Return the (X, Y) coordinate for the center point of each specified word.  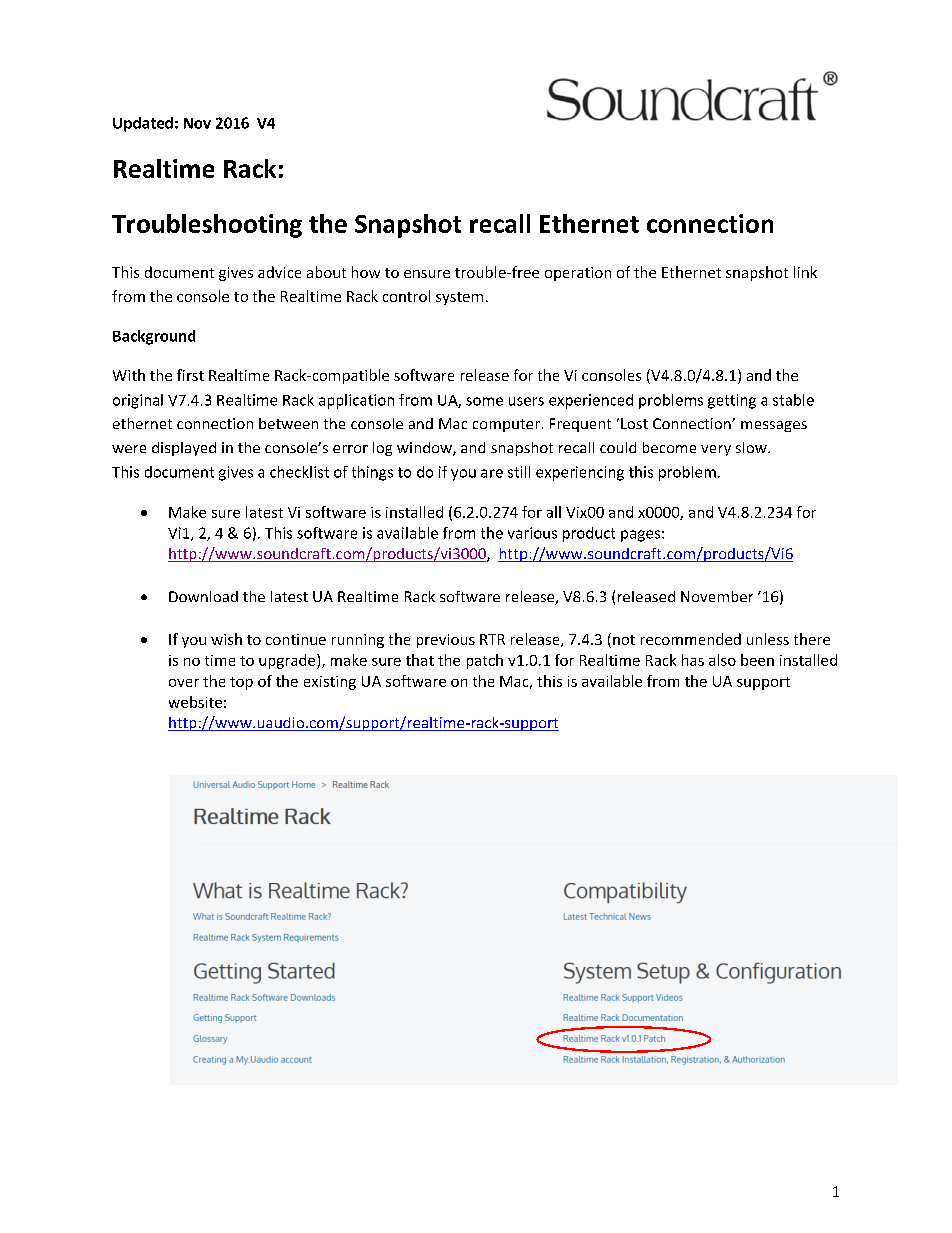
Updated (143, 124)
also (722, 660)
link (805, 272)
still (519, 472)
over (184, 683)
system (459, 298)
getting (732, 401)
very (716, 450)
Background (154, 337)
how (366, 272)
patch (485, 661)
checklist (299, 472)
